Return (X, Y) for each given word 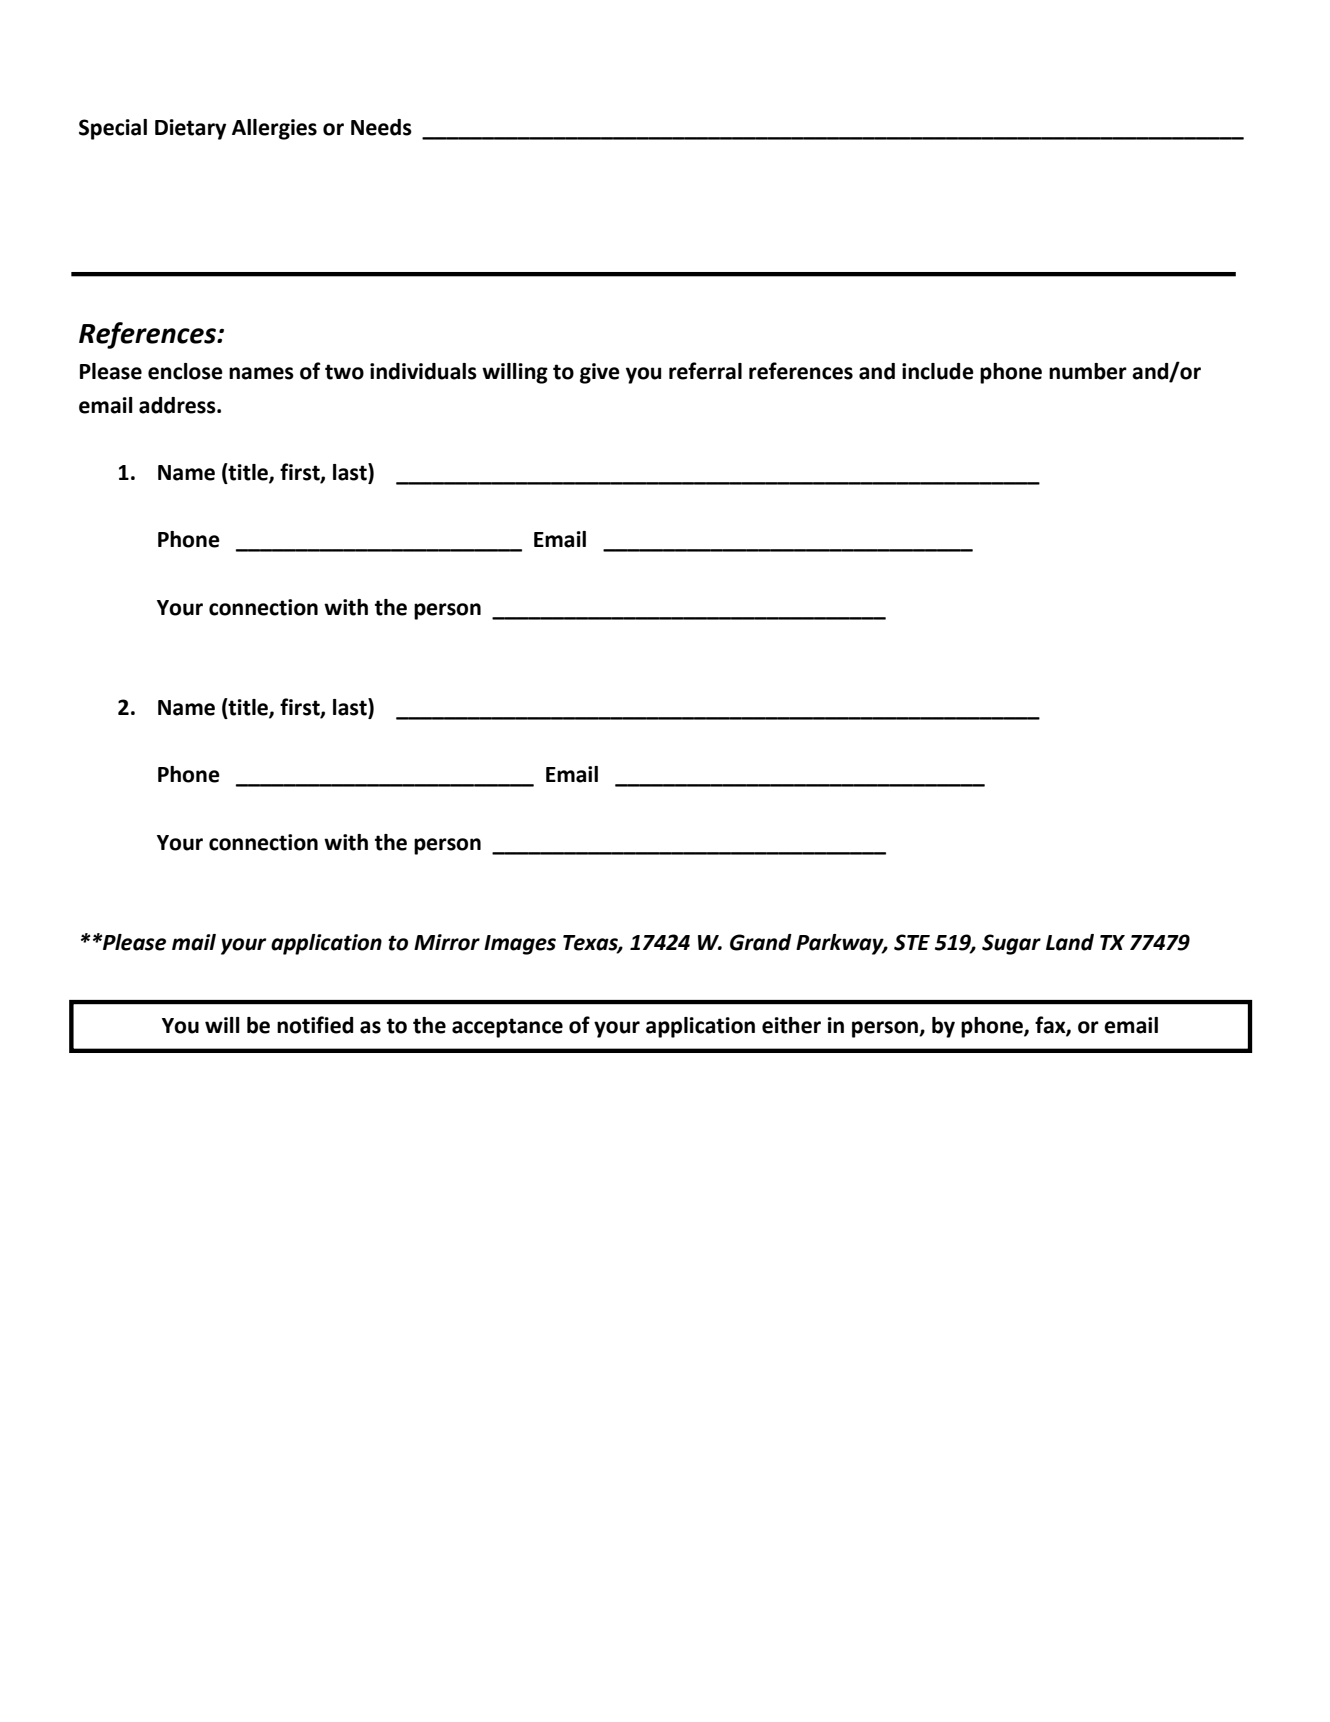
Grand (761, 942)
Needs (381, 127)
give (600, 373)
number (1088, 371)
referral (705, 371)
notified (315, 1025)
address (178, 405)
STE (912, 942)
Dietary (190, 129)
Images (520, 945)
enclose (185, 371)
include (938, 371)
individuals (423, 371)
